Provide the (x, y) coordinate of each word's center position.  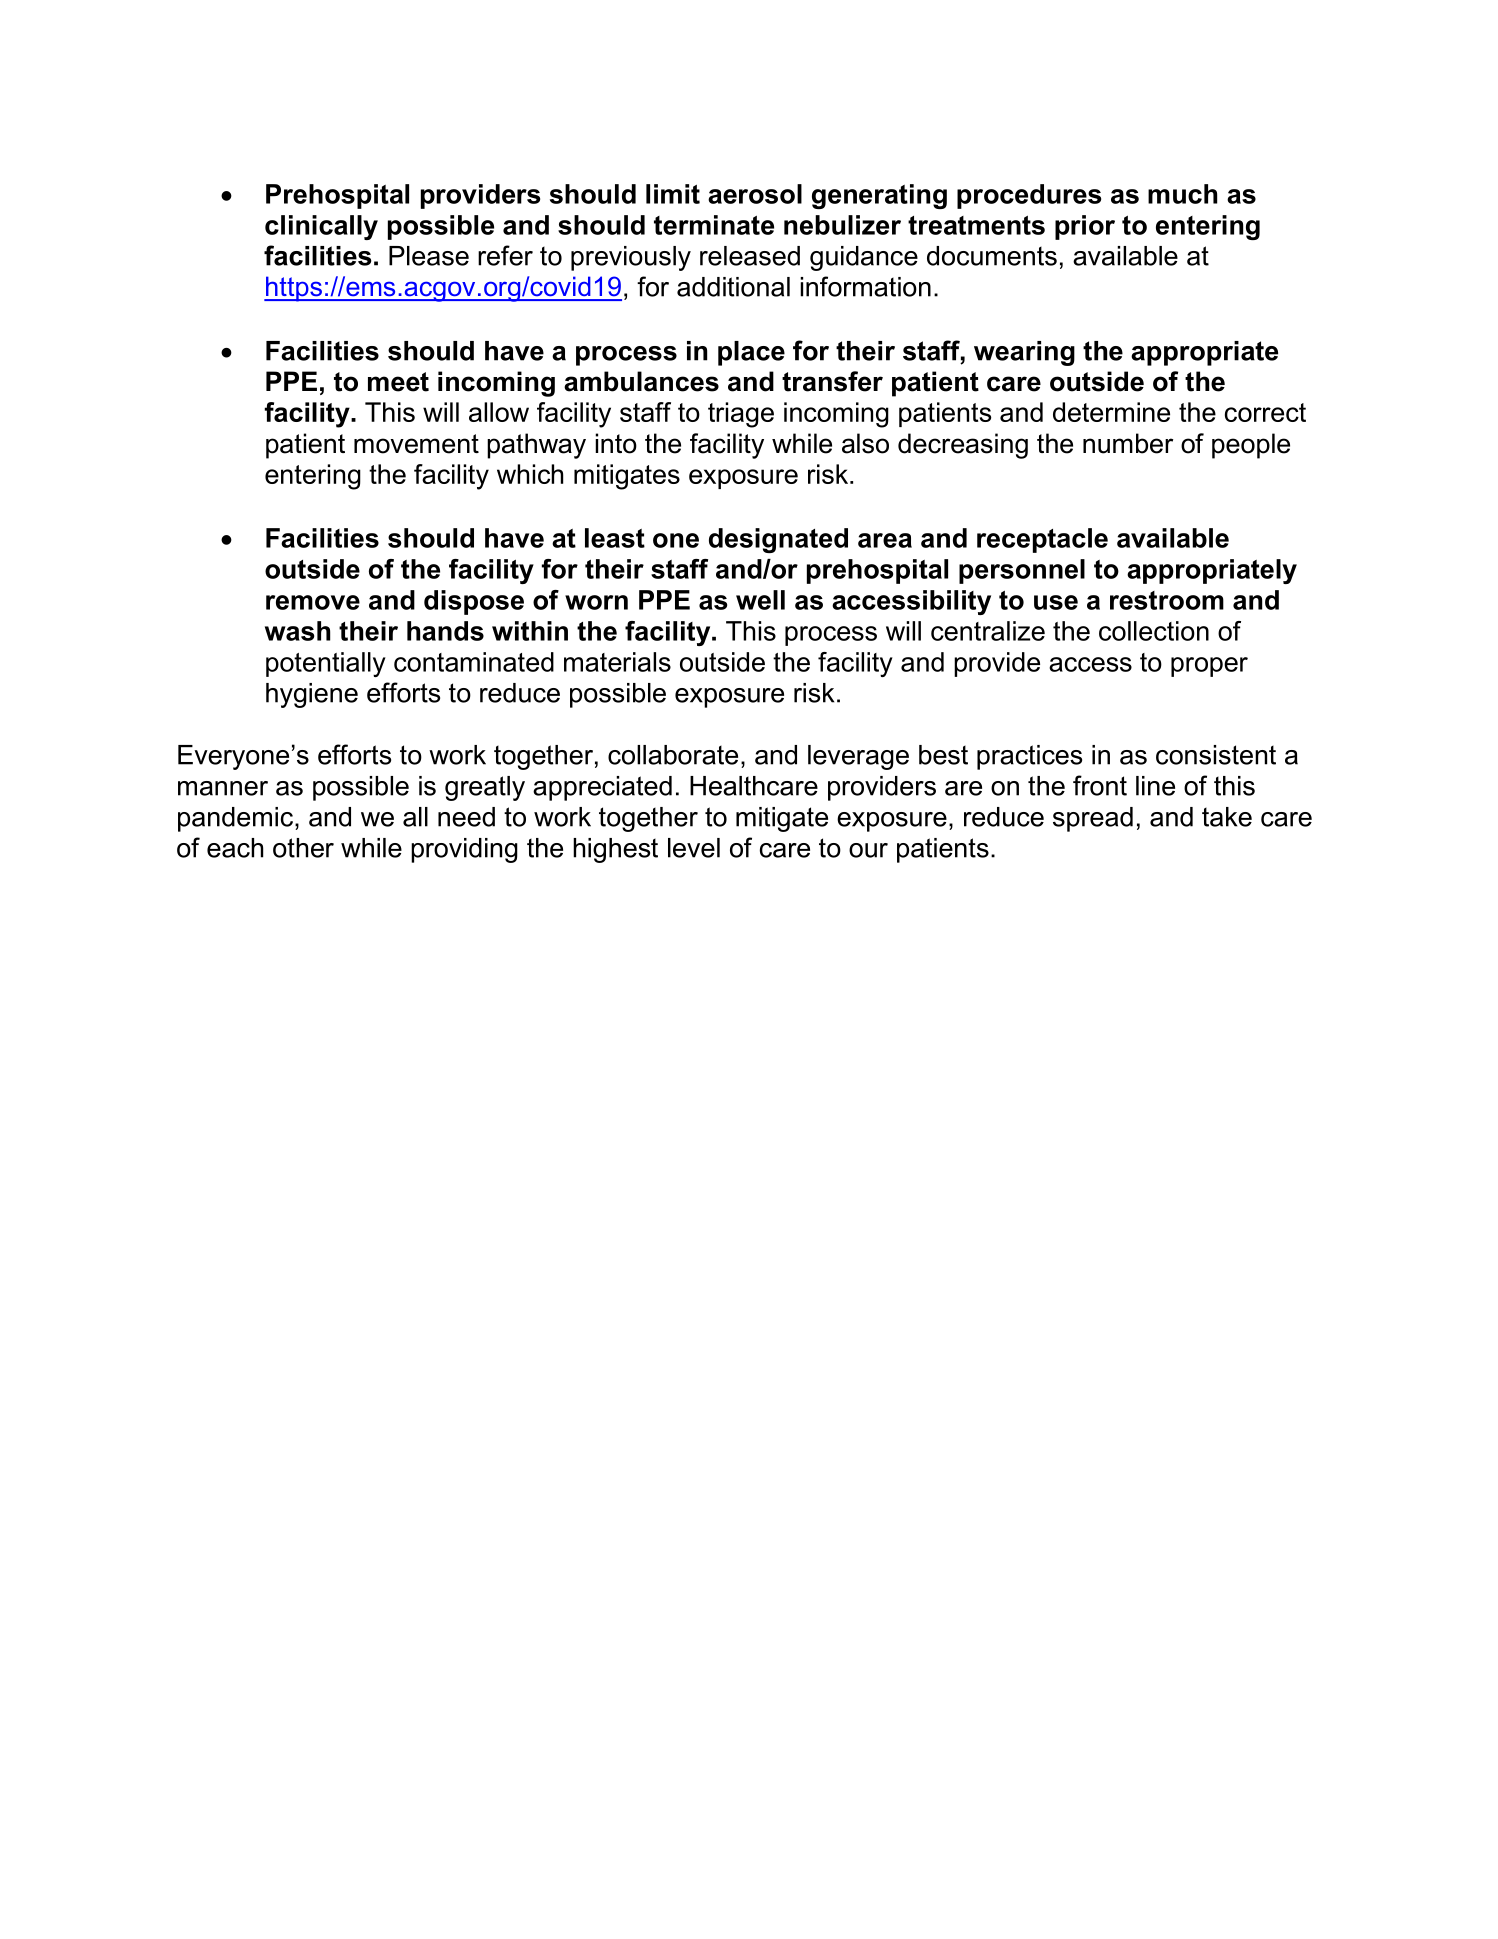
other (303, 848)
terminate (714, 225)
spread (1093, 819)
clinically (321, 227)
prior (1085, 227)
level (694, 848)
